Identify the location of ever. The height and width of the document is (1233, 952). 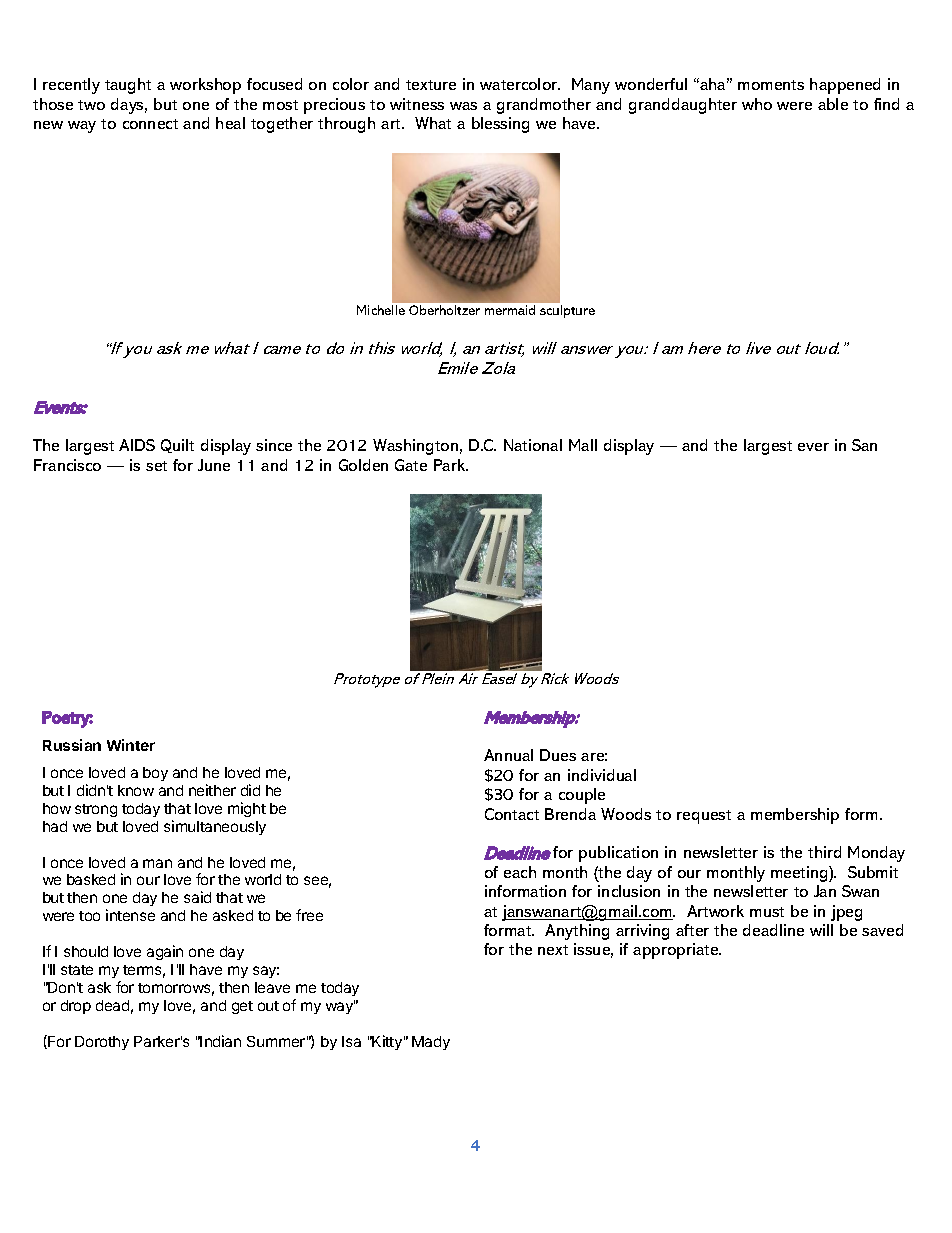
(813, 447).
